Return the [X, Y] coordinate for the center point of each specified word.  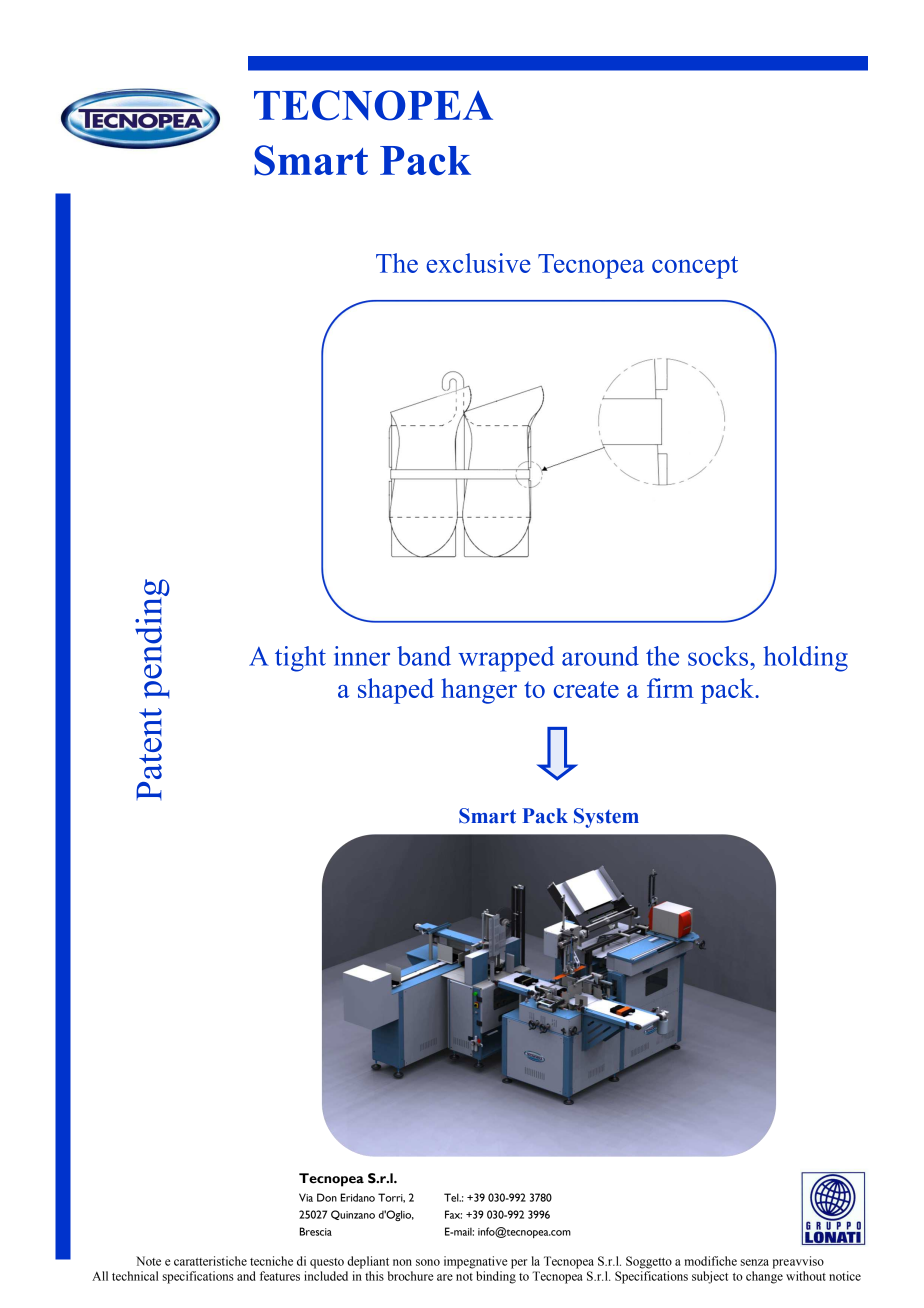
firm [670, 688]
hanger [479, 691]
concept [695, 267]
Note [148, 1261]
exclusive [478, 263]
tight [300, 659]
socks [719, 656]
